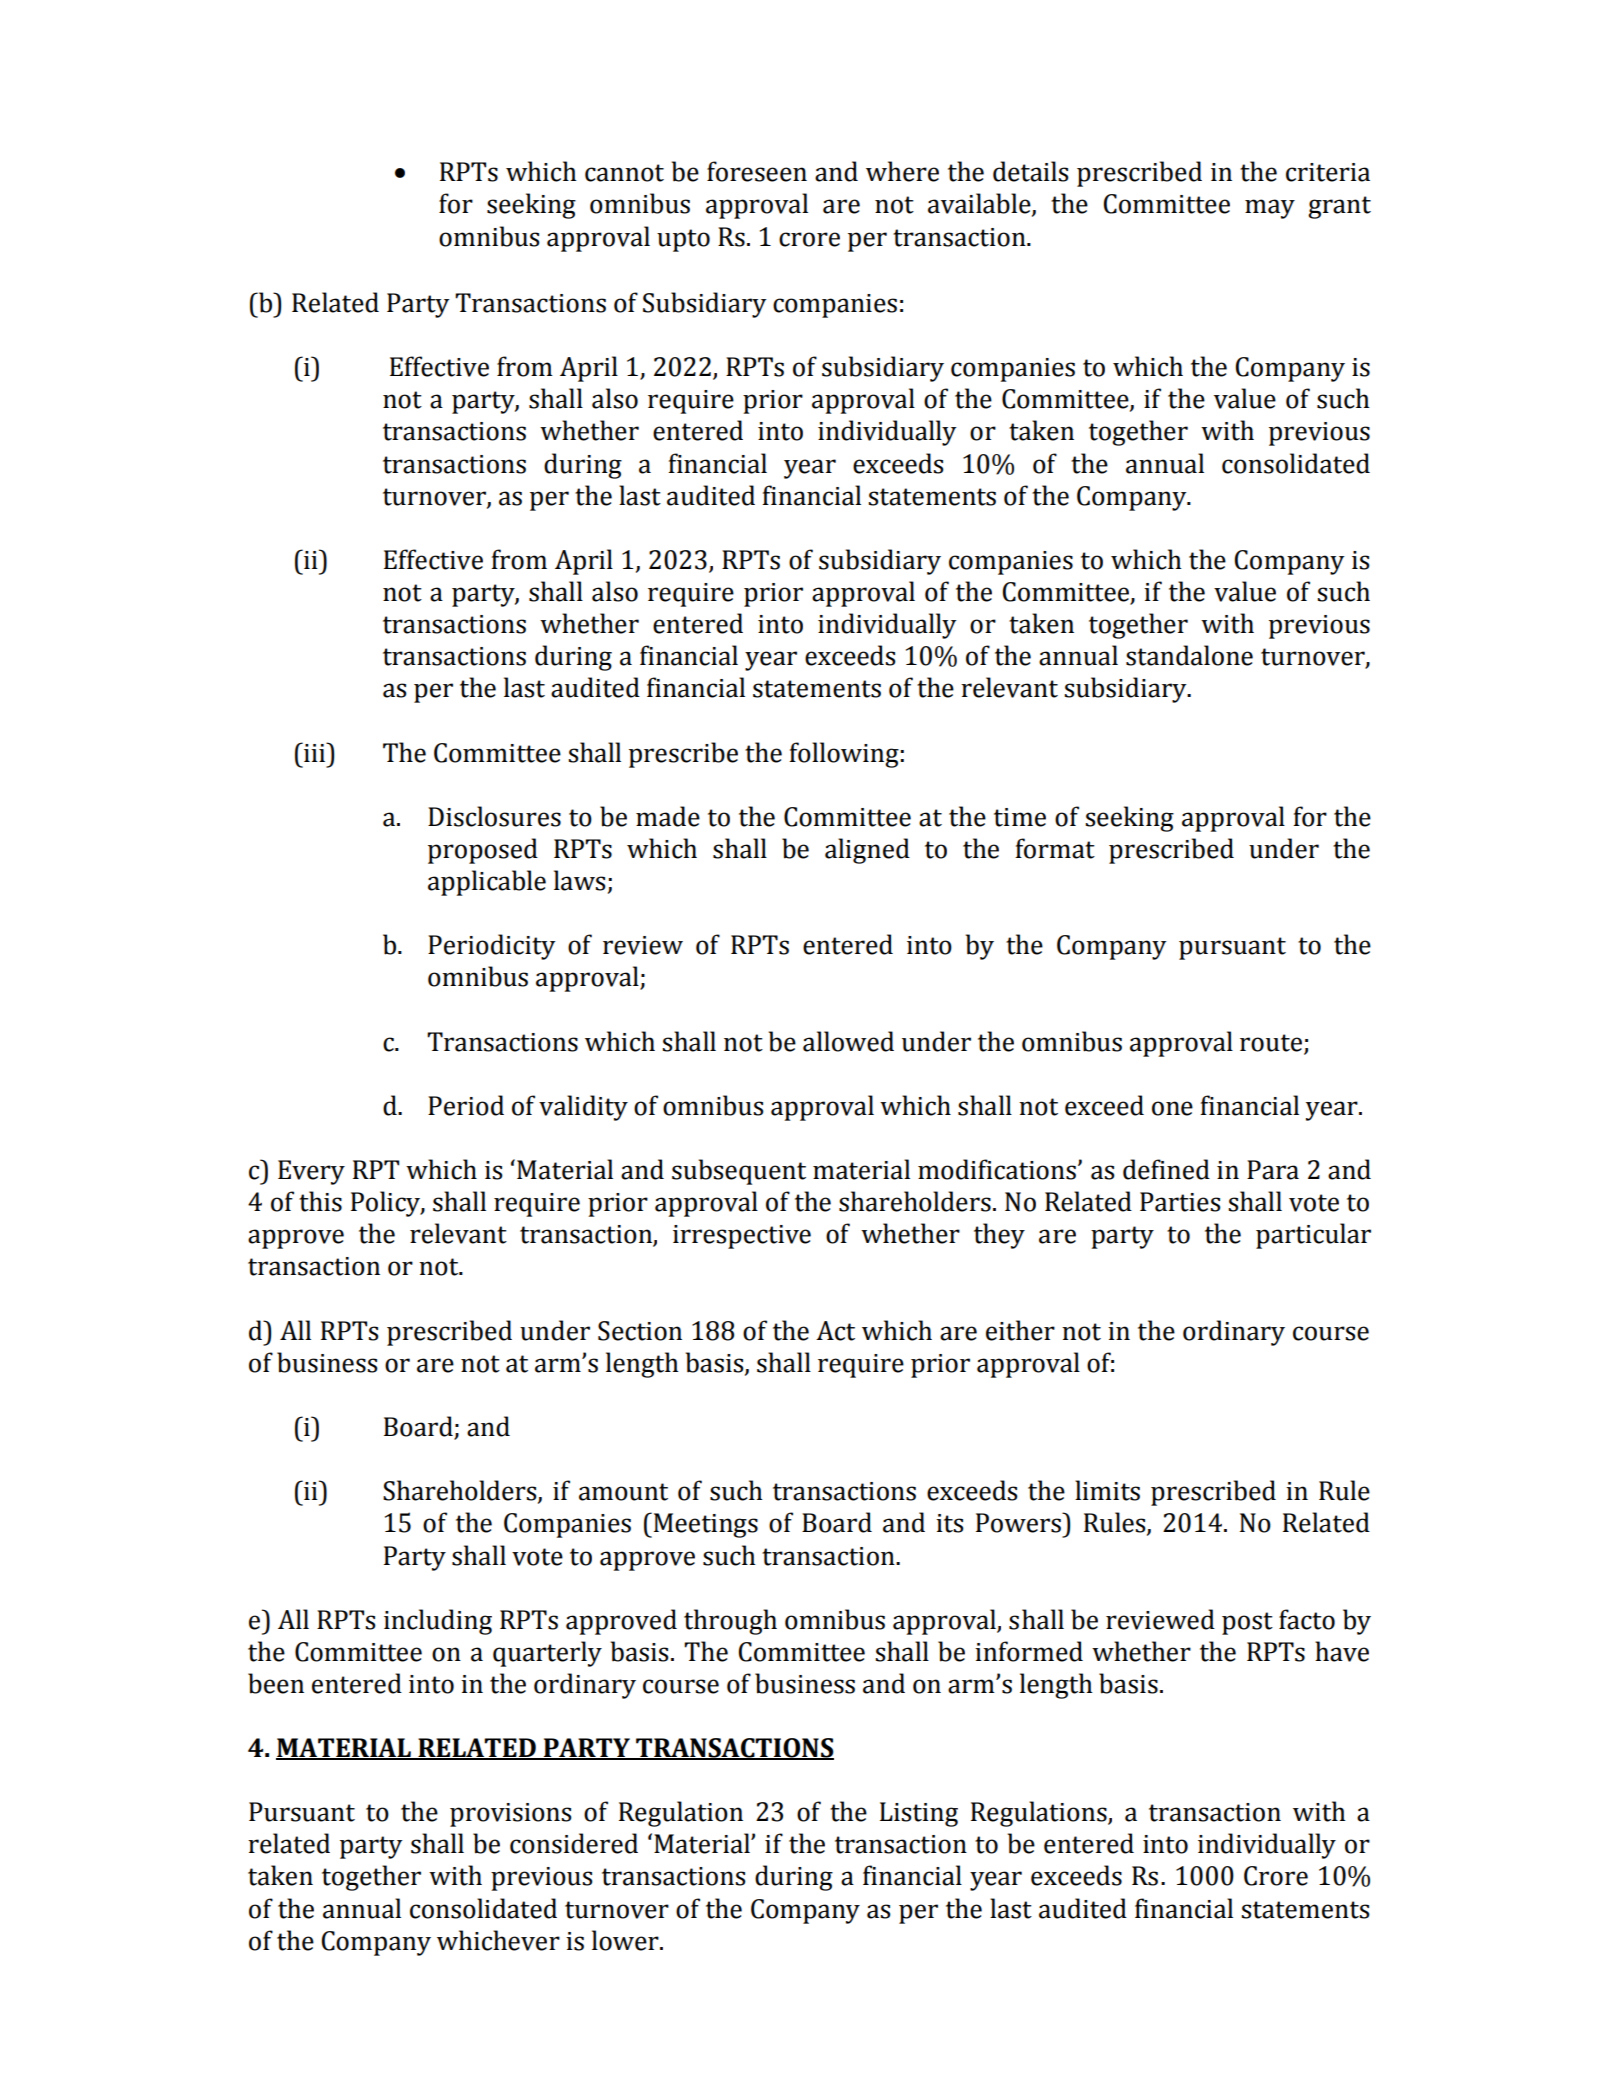  I want to click on following, so click(844, 755).
